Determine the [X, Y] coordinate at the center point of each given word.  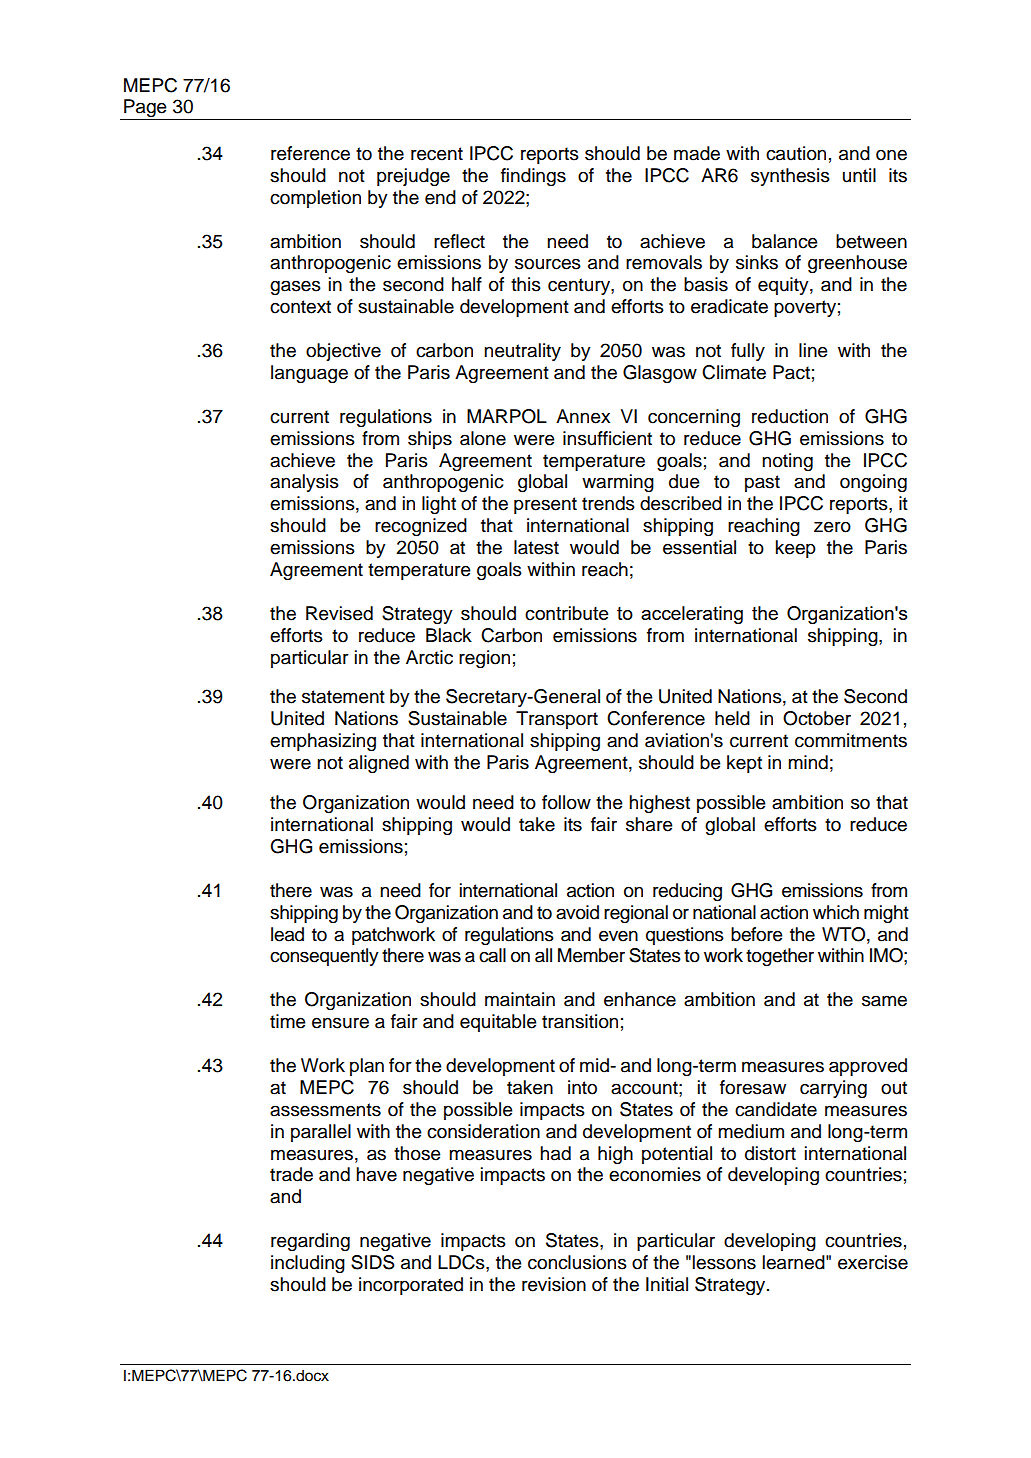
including [308, 1264]
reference [310, 153]
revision [554, 1284]
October [817, 718]
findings [533, 177]
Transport [557, 720]
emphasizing [323, 742]
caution [796, 153]
